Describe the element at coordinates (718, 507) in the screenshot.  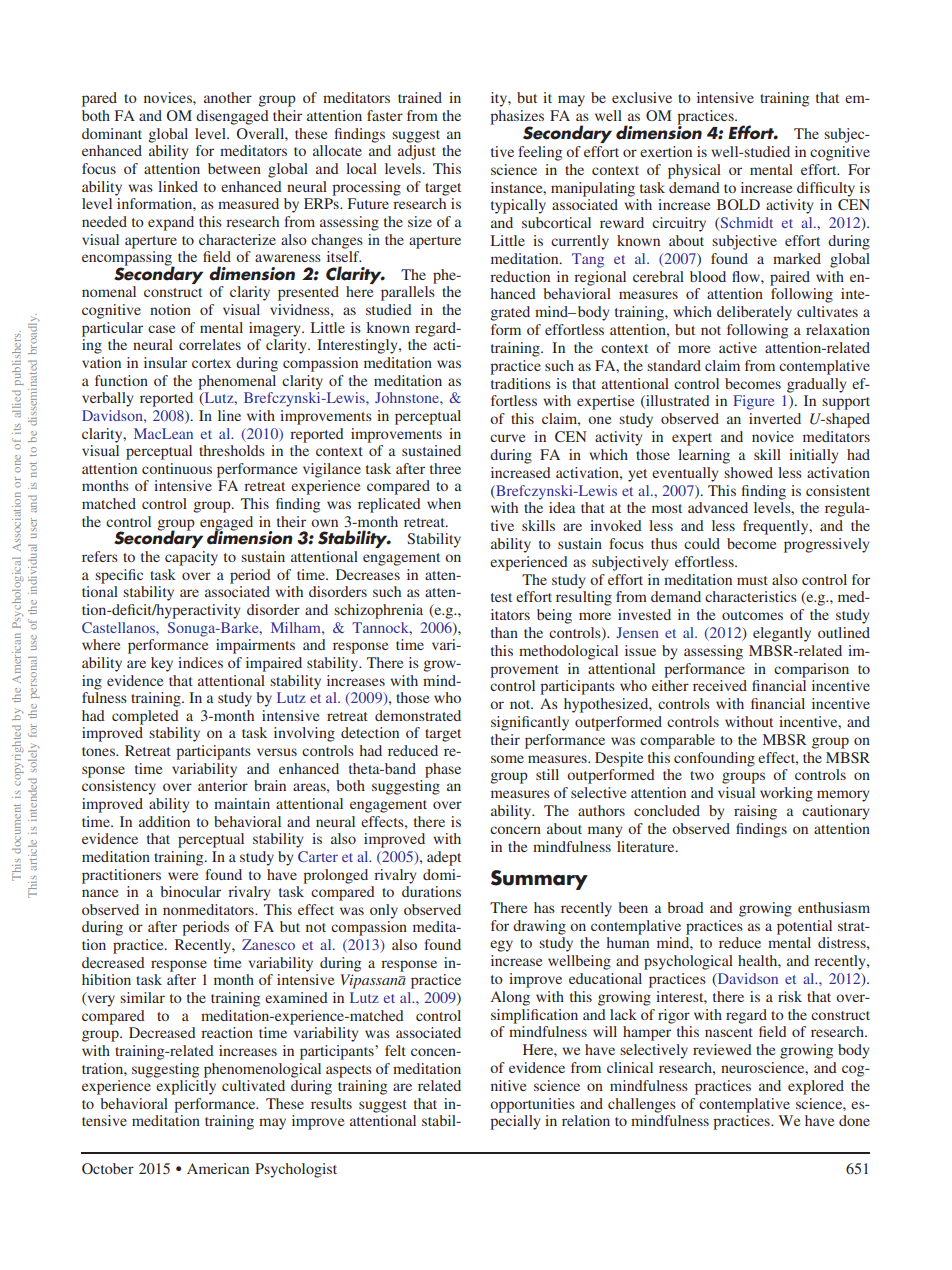
I see `advanced` at that location.
